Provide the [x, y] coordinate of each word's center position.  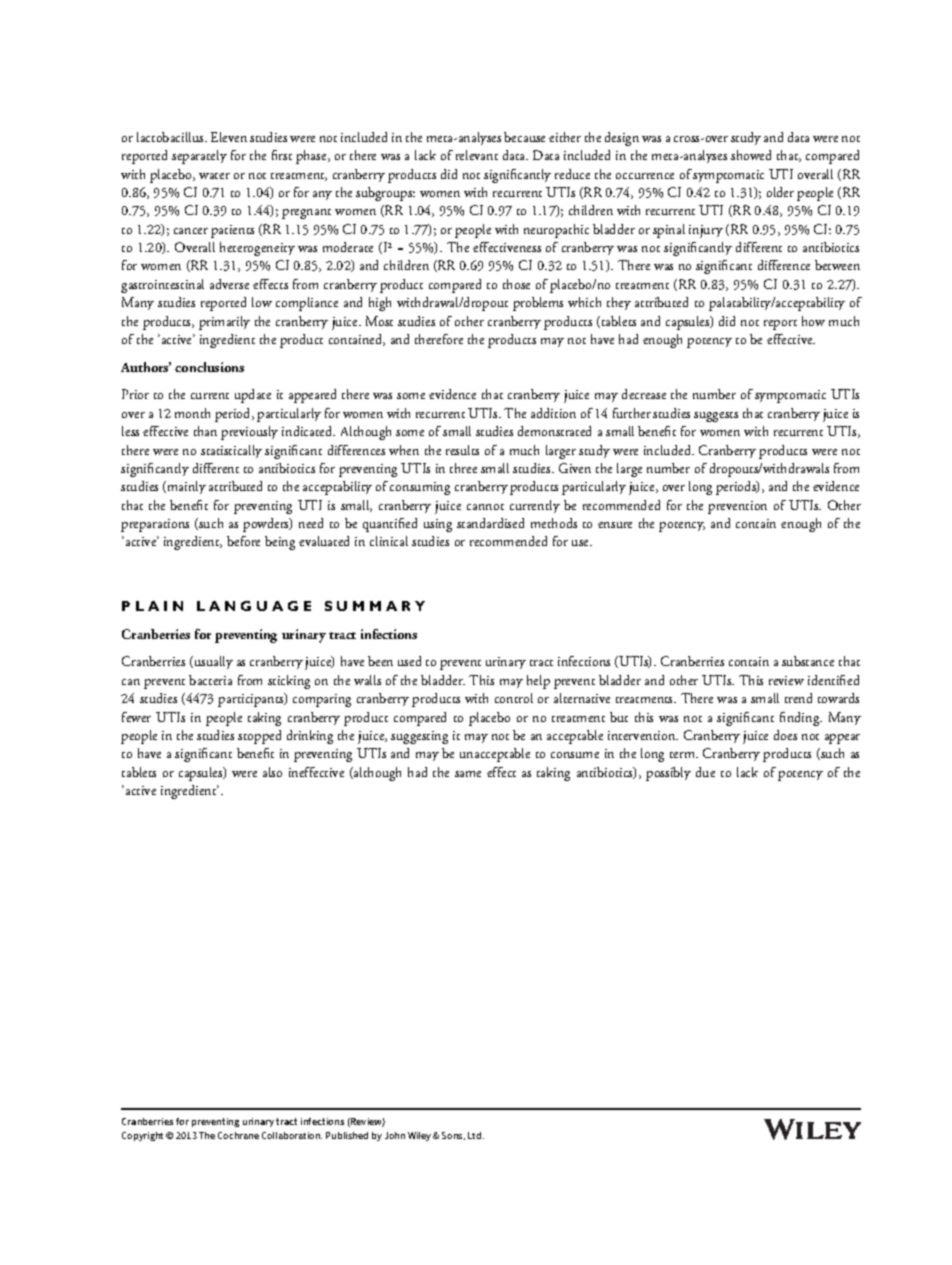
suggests [716, 417]
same [468, 774]
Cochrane [238, 1135]
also [272, 772]
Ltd [476, 1135]
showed [751, 155]
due [705, 772]
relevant [477, 155]
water [214, 176]
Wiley [421, 1136]
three [463, 468]
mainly [185, 487]
